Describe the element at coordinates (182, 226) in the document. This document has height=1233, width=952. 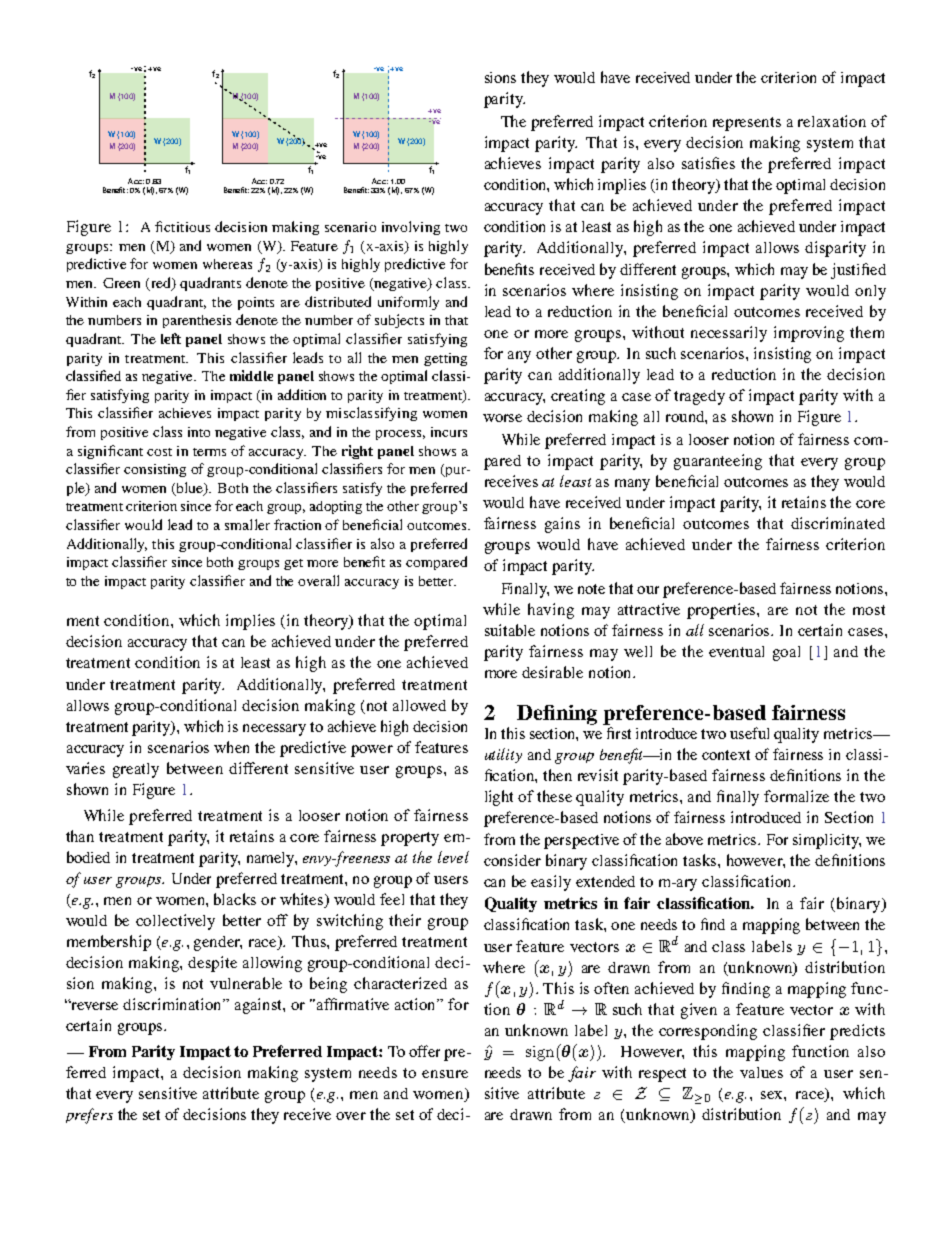
I see `fictitious` at that location.
